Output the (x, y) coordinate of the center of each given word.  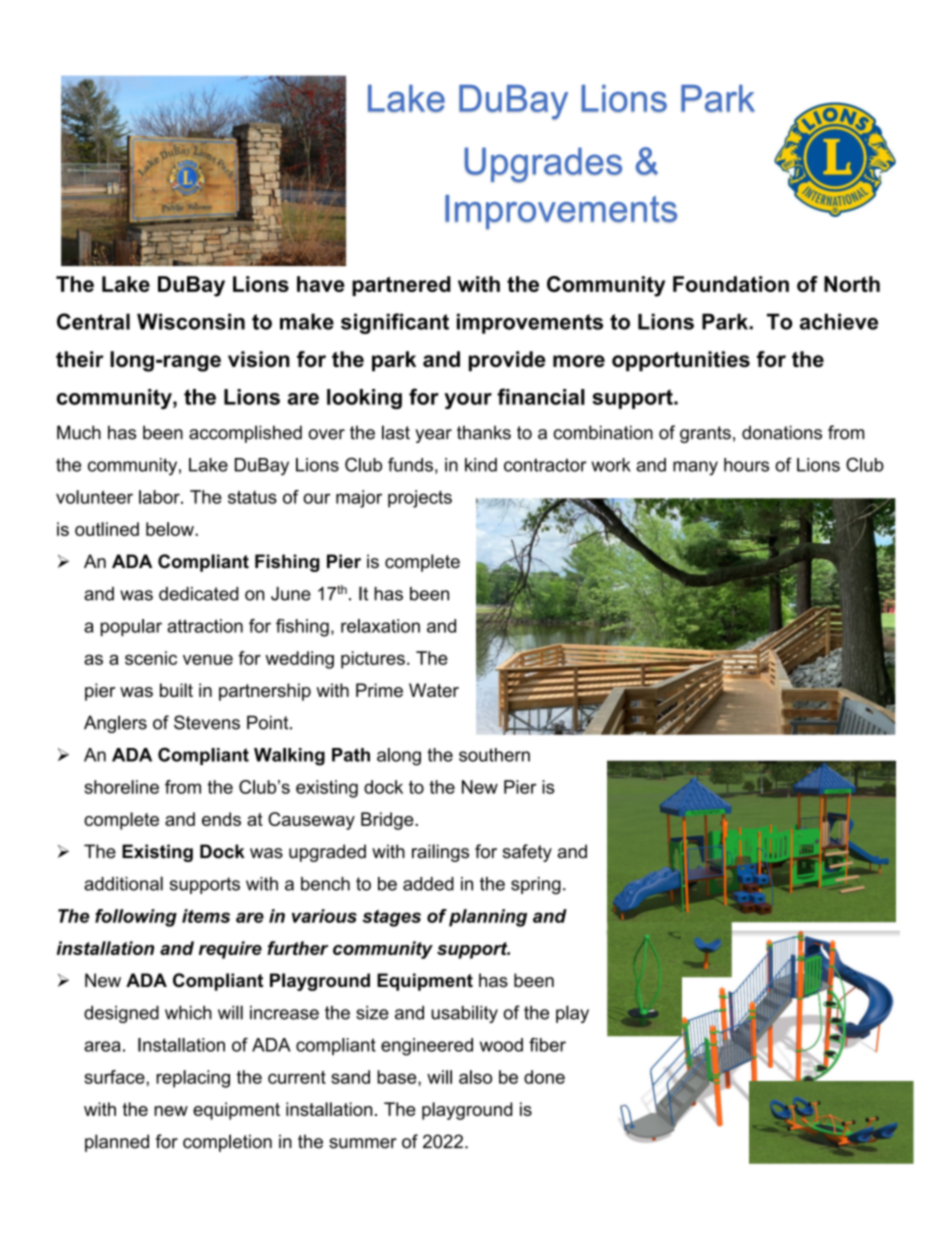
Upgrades (543, 165)
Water (434, 690)
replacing (193, 1079)
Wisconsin (191, 321)
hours (746, 465)
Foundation (731, 284)
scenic (151, 658)
